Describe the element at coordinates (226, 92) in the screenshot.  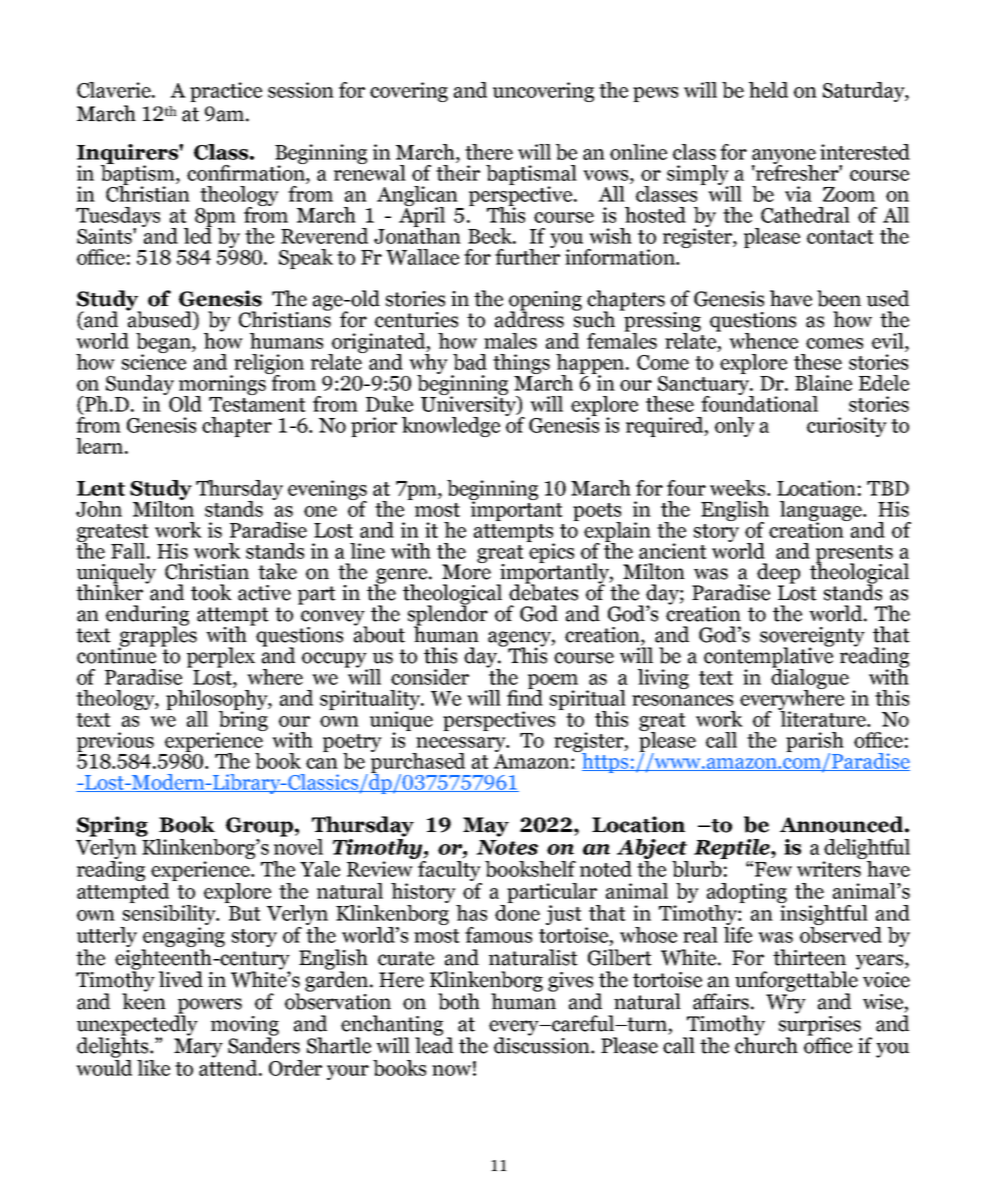
I see `practice` at that location.
